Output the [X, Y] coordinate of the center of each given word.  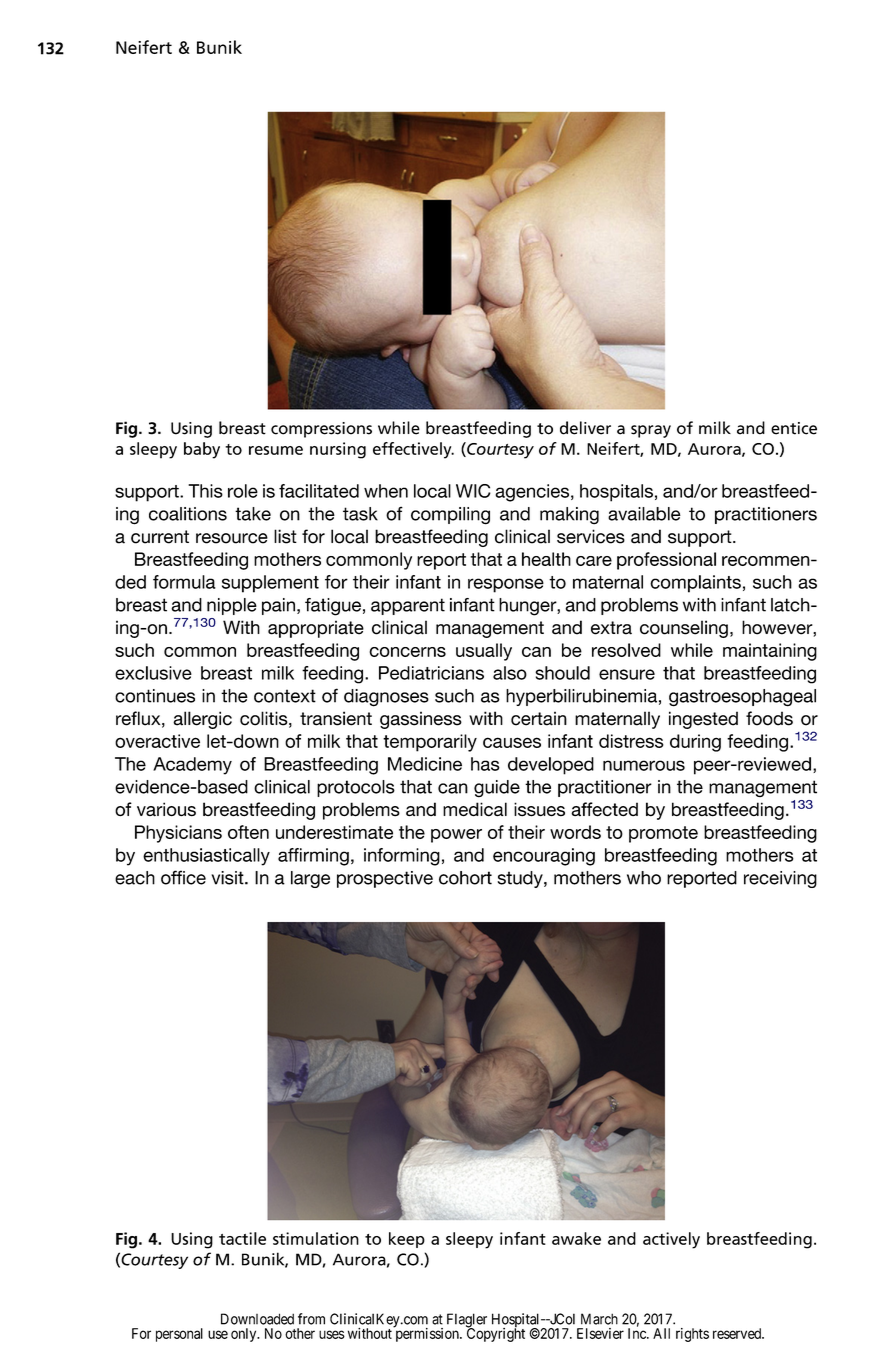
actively [671, 1240]
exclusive [153, 673]
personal [179, 1335]
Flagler [467, 1321]
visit [228, 878]
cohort [465, 878]
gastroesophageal [742, 698]
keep [407, 1240]
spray [651, 431]
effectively [413, 450]
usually [484, 652]
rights [692, 1335]
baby [202, 450]
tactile [242, 1238]
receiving [780, 879]
